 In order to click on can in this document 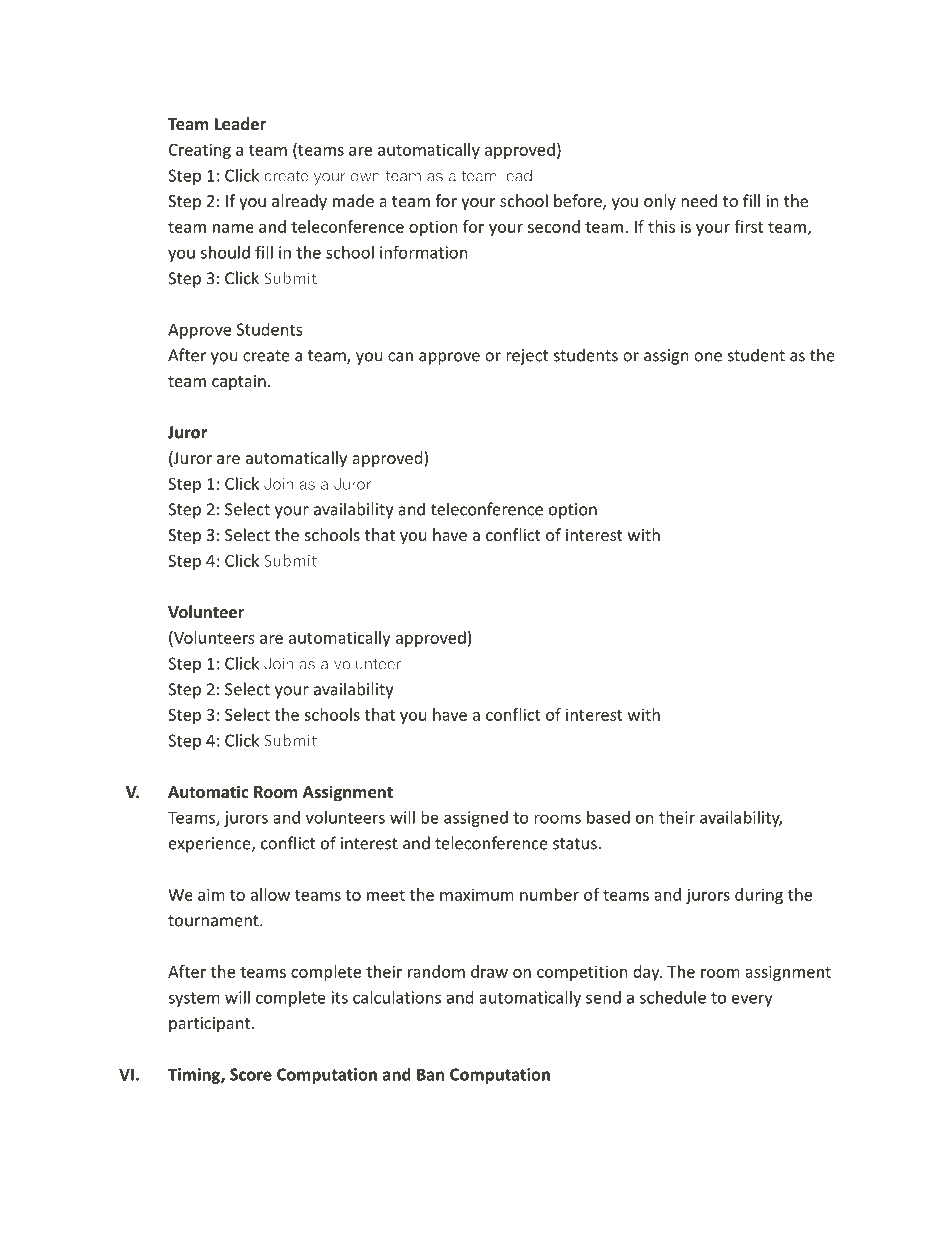, I will do `click(400, 357)`.
